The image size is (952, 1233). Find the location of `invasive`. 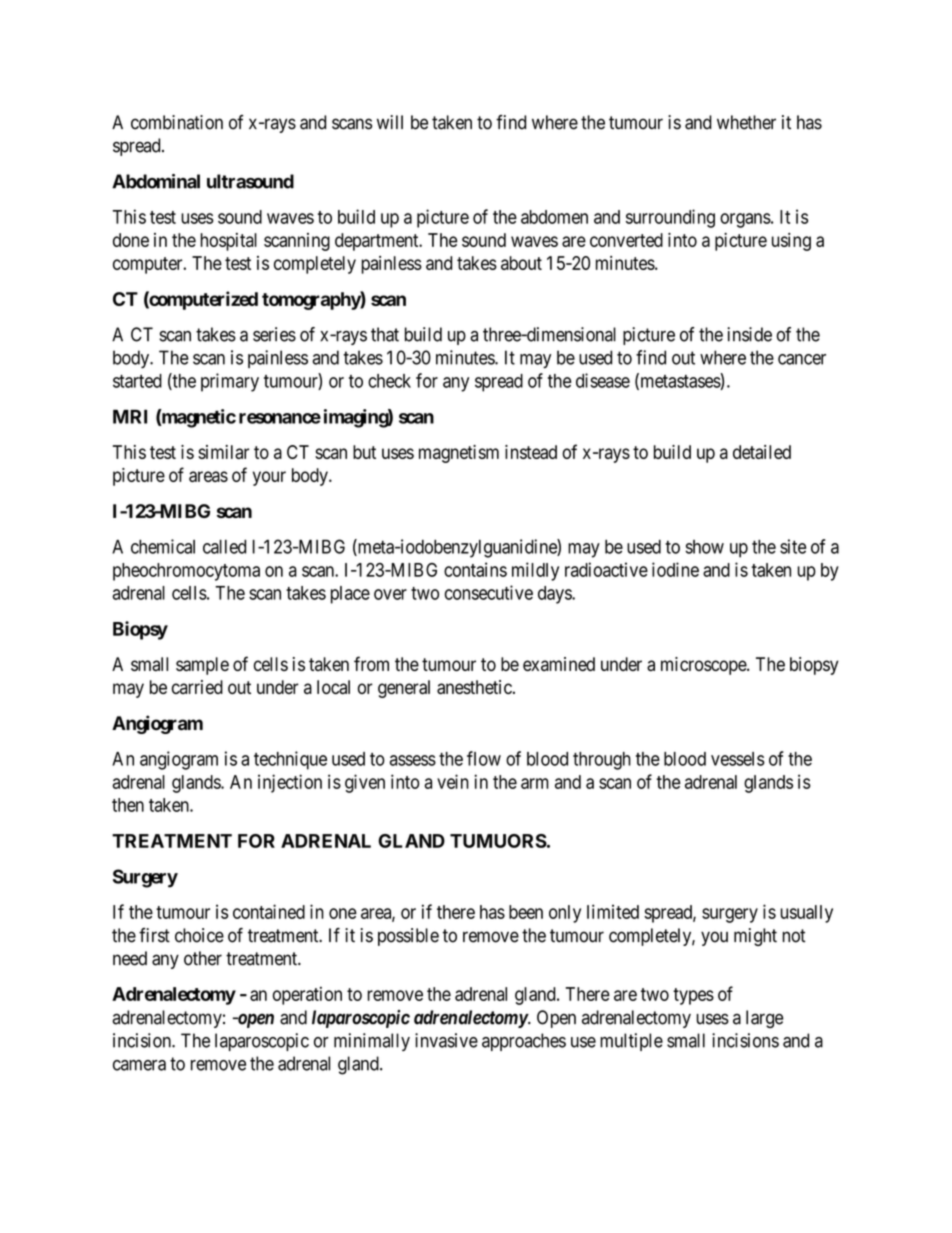

invasive is located at coordinates (446, 1040).
